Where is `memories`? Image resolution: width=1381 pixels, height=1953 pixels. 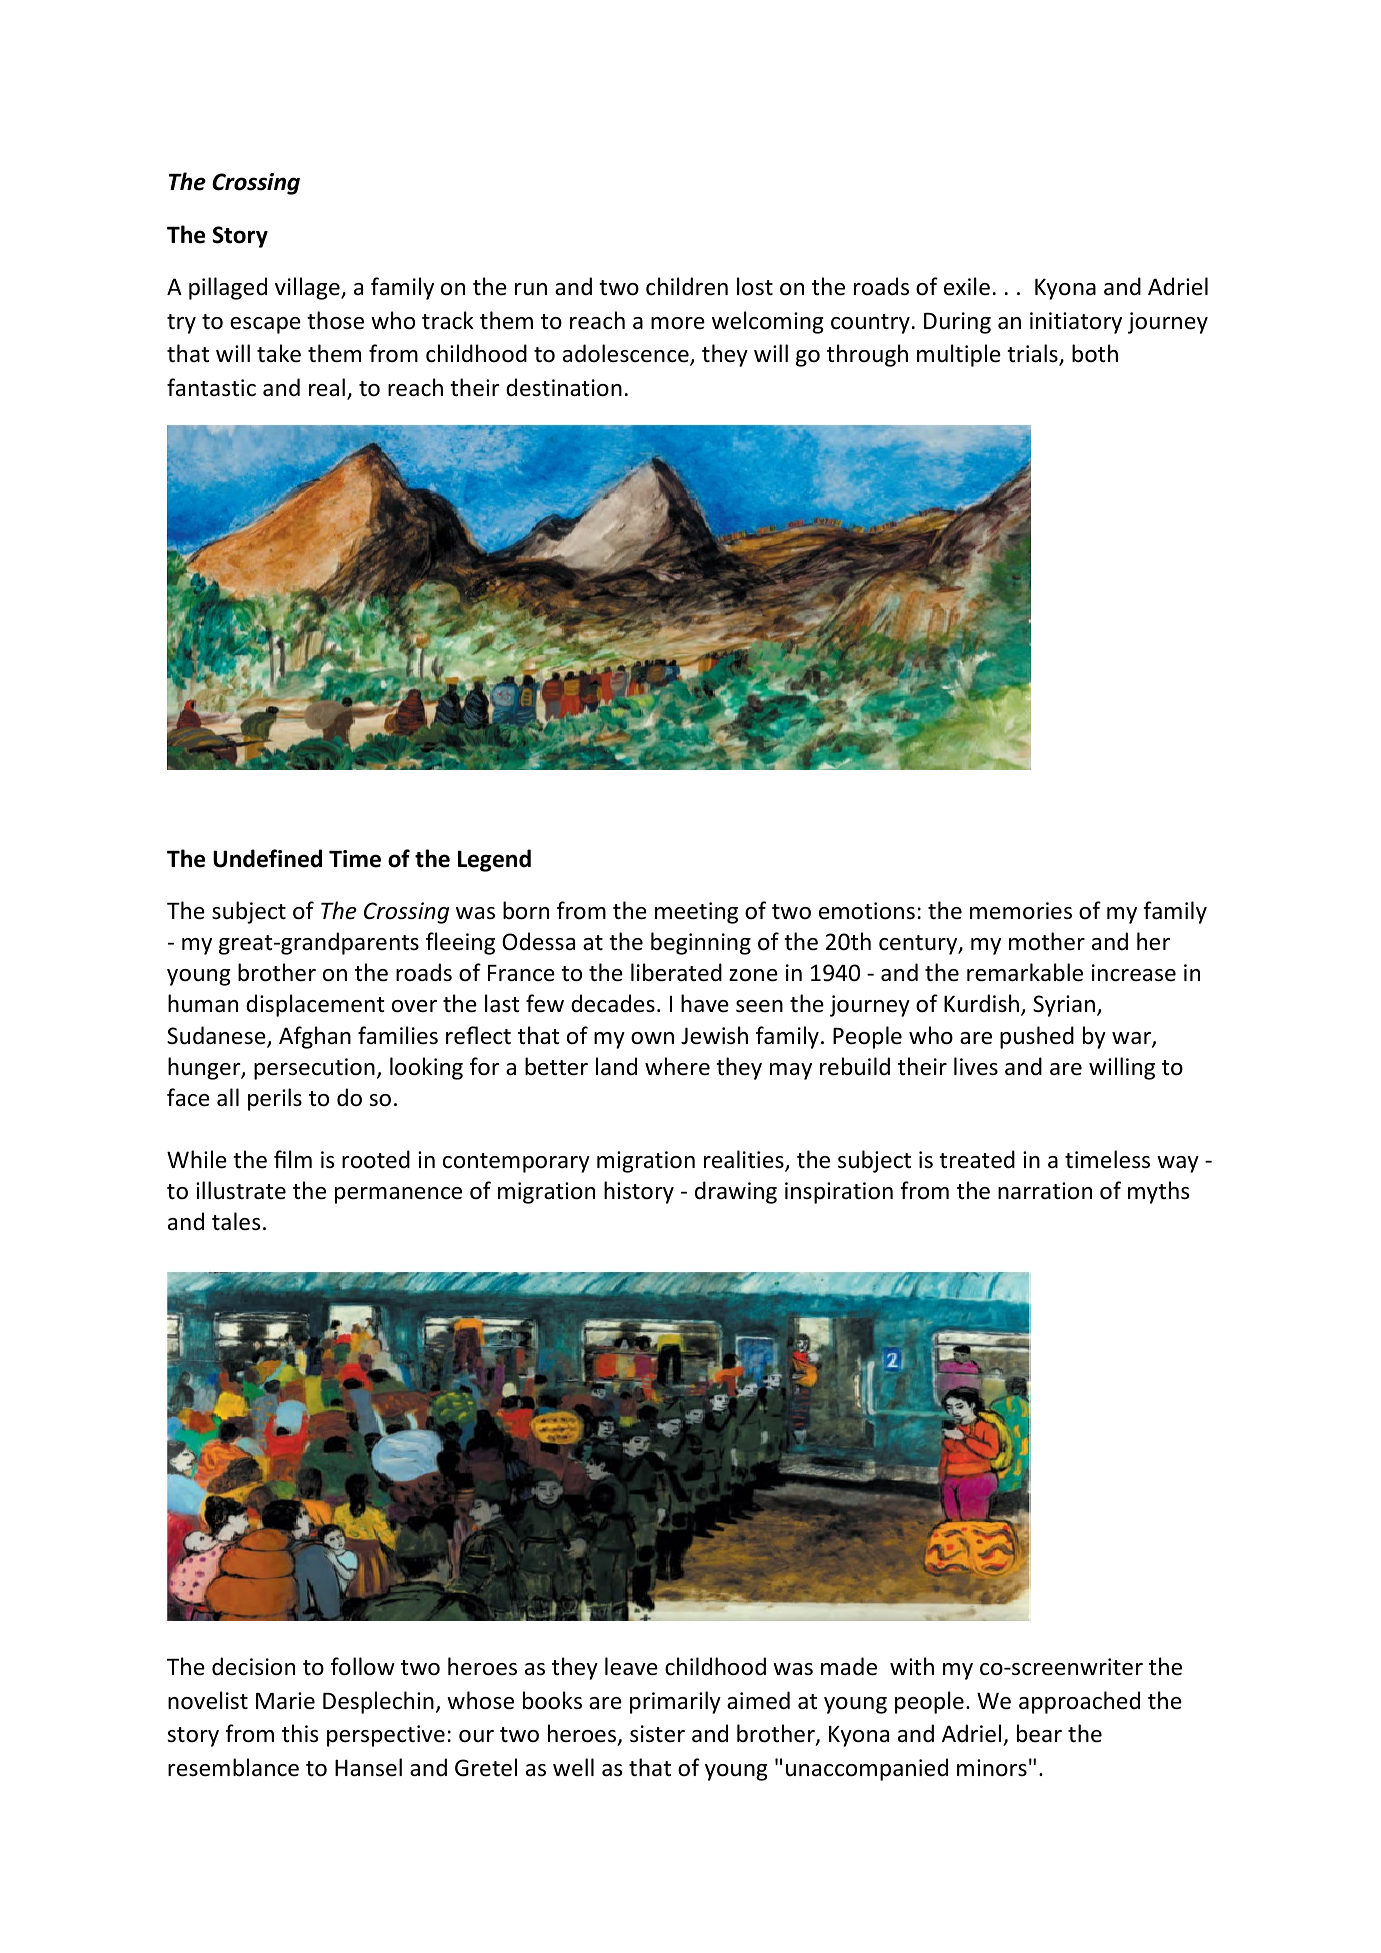 memories is located at coordinates (1021, 911).
